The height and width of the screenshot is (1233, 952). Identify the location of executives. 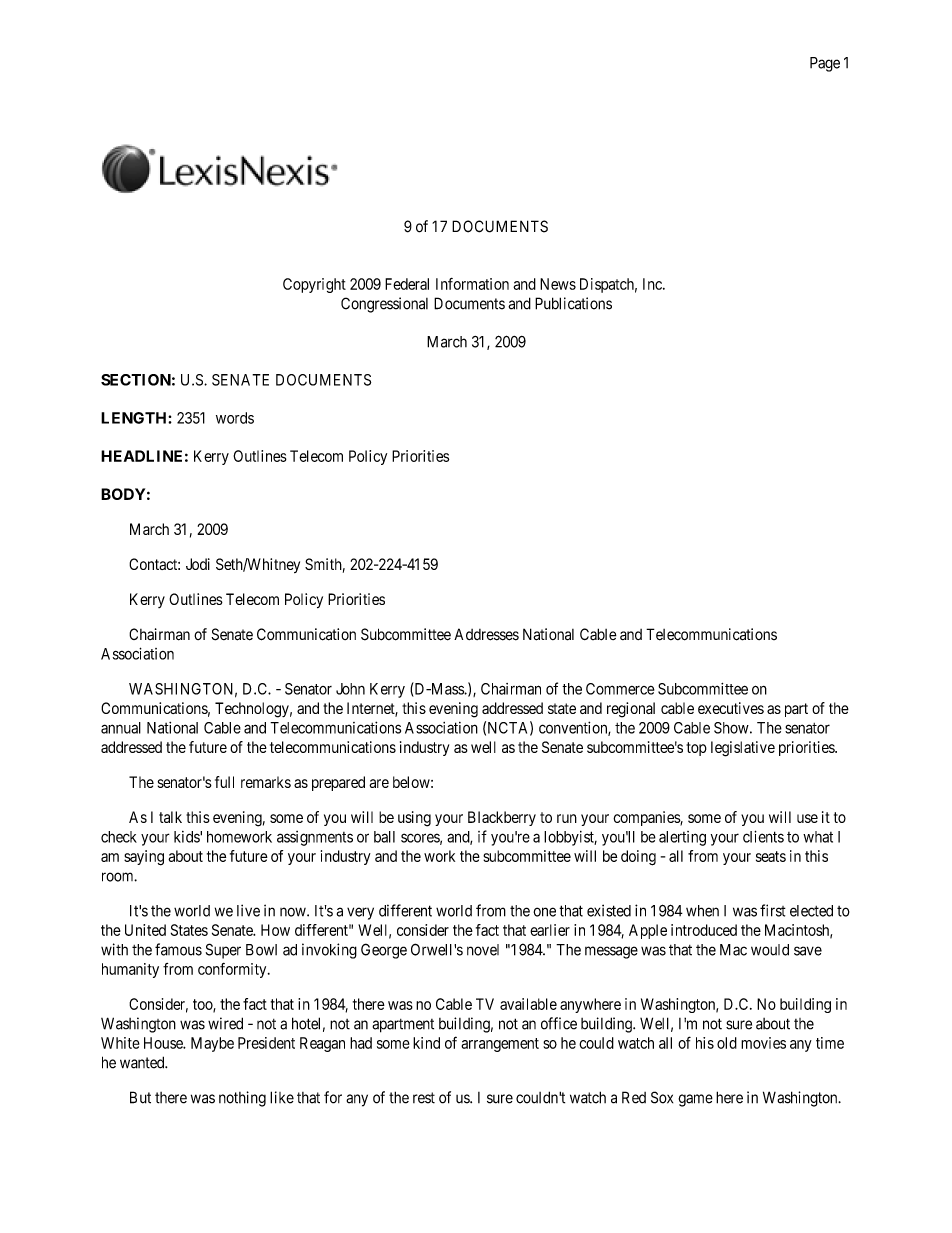
(731, 708).
